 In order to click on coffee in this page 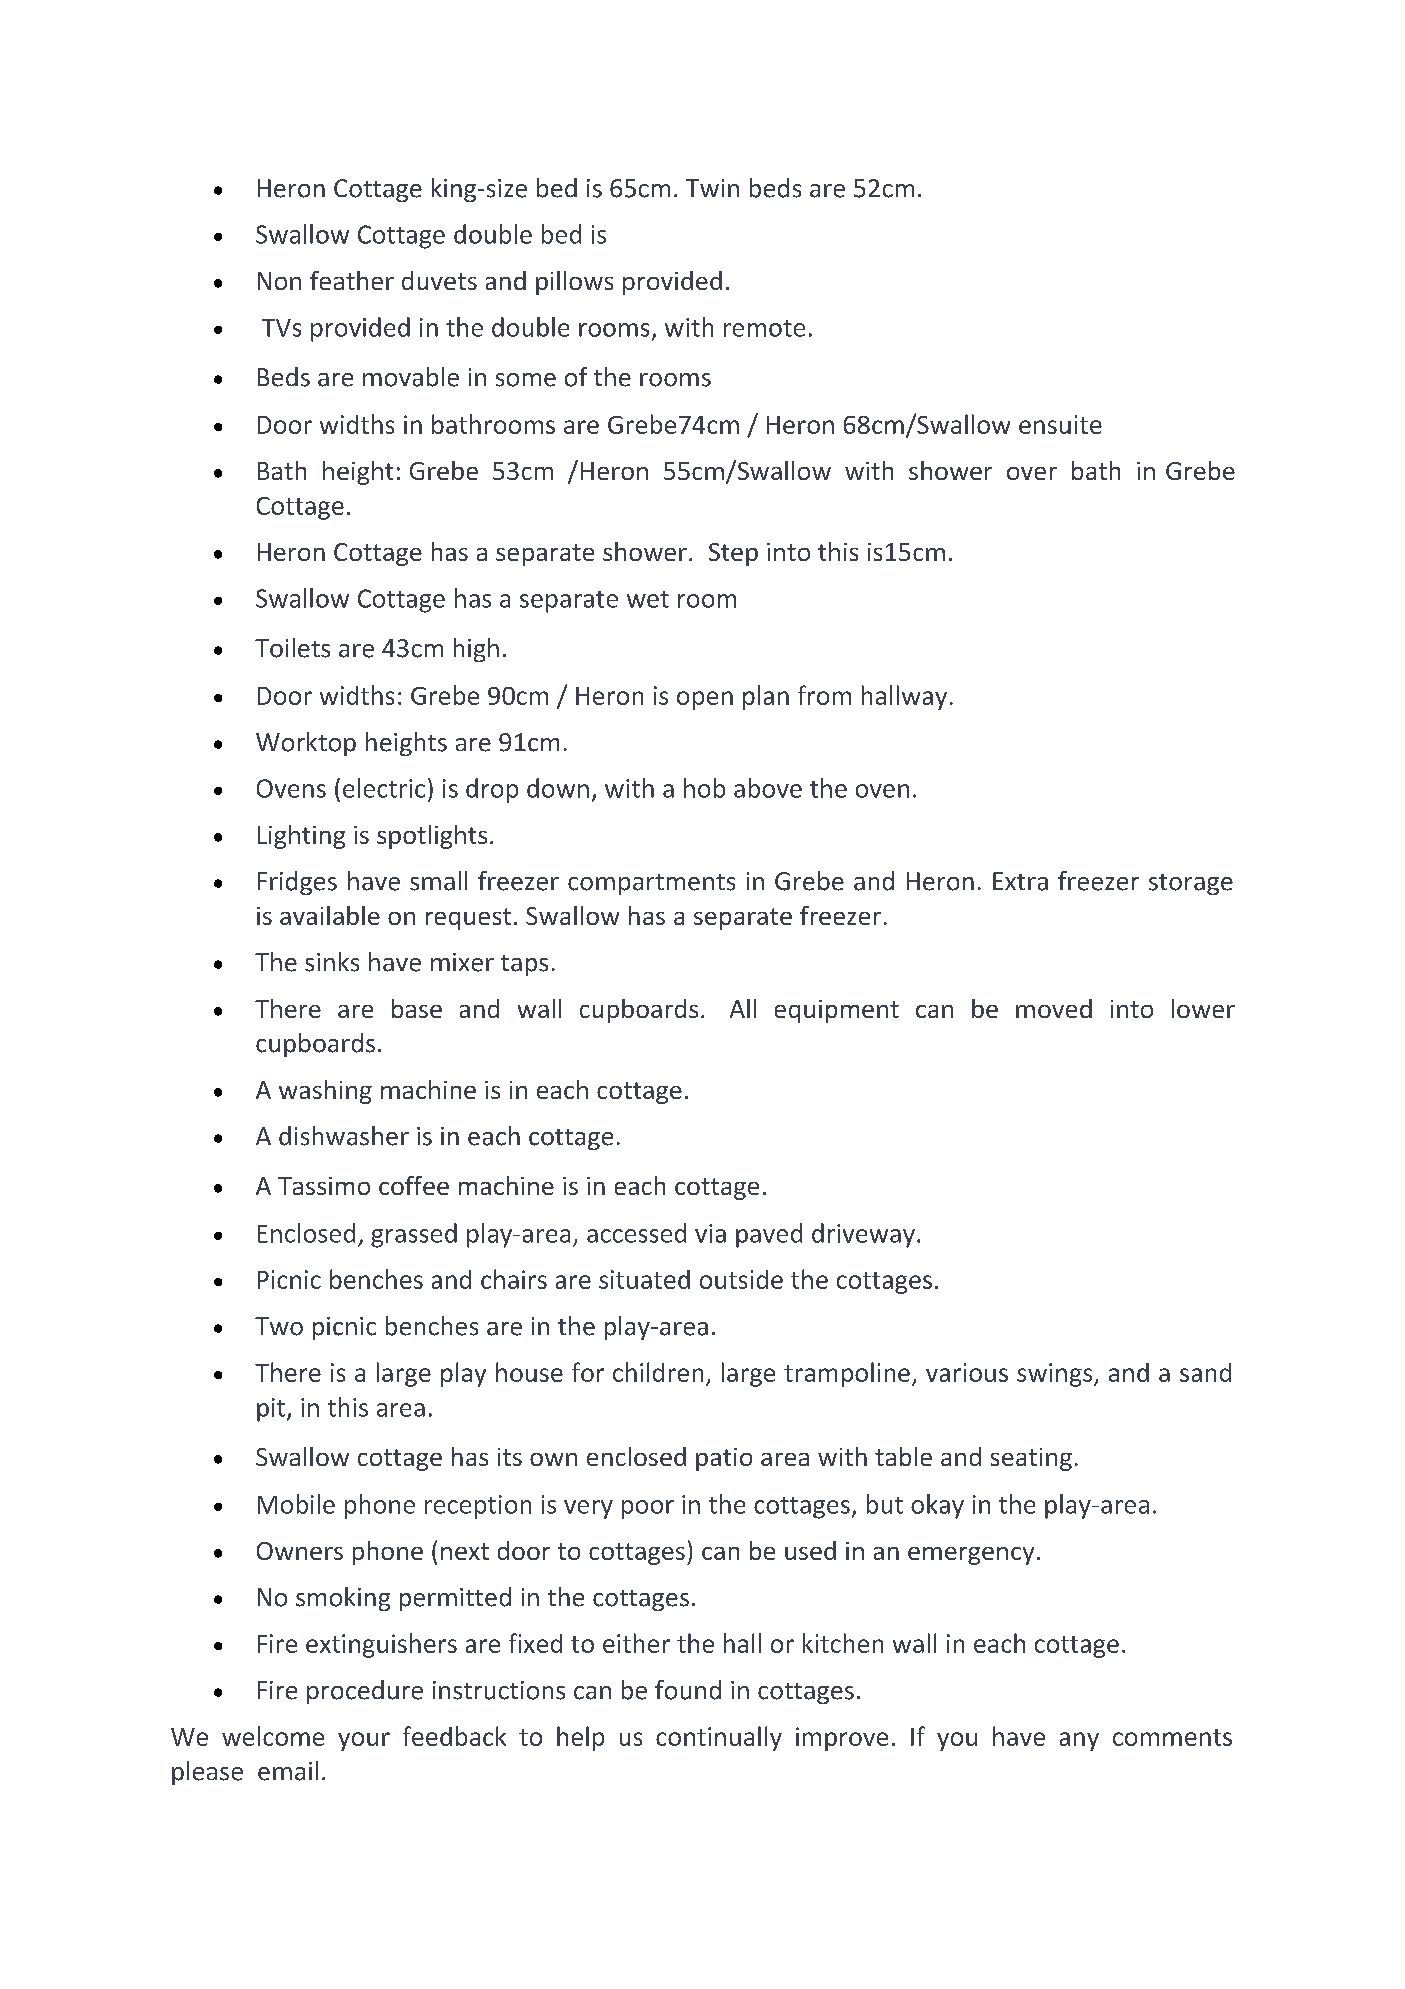, I will do `click(414, 1185)`.
